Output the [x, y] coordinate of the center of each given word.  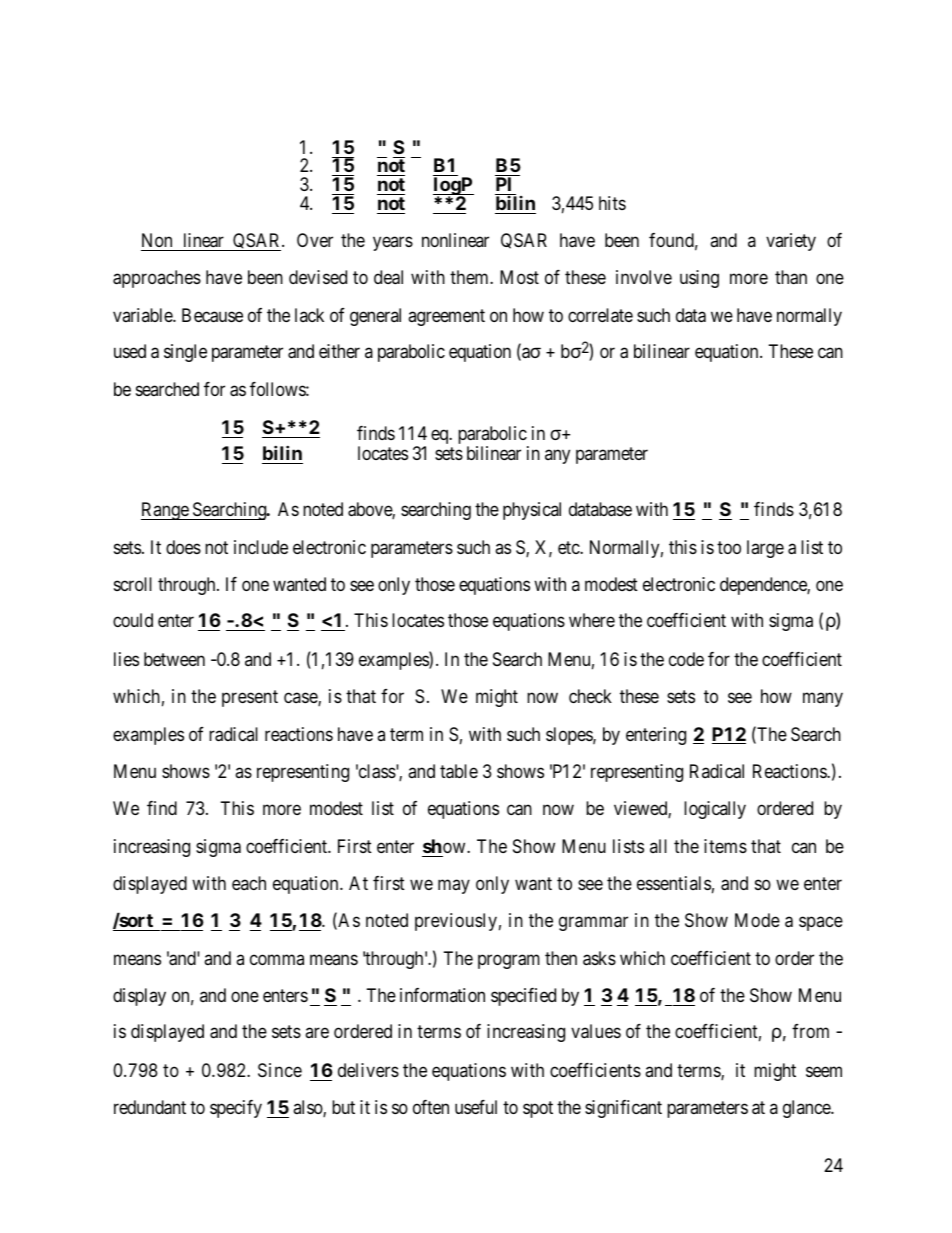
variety [791, 242]
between [174, 659]
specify [236, 1109]
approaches [157, 279]
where [592, 620]
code [686, 659]
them [470, 277]
